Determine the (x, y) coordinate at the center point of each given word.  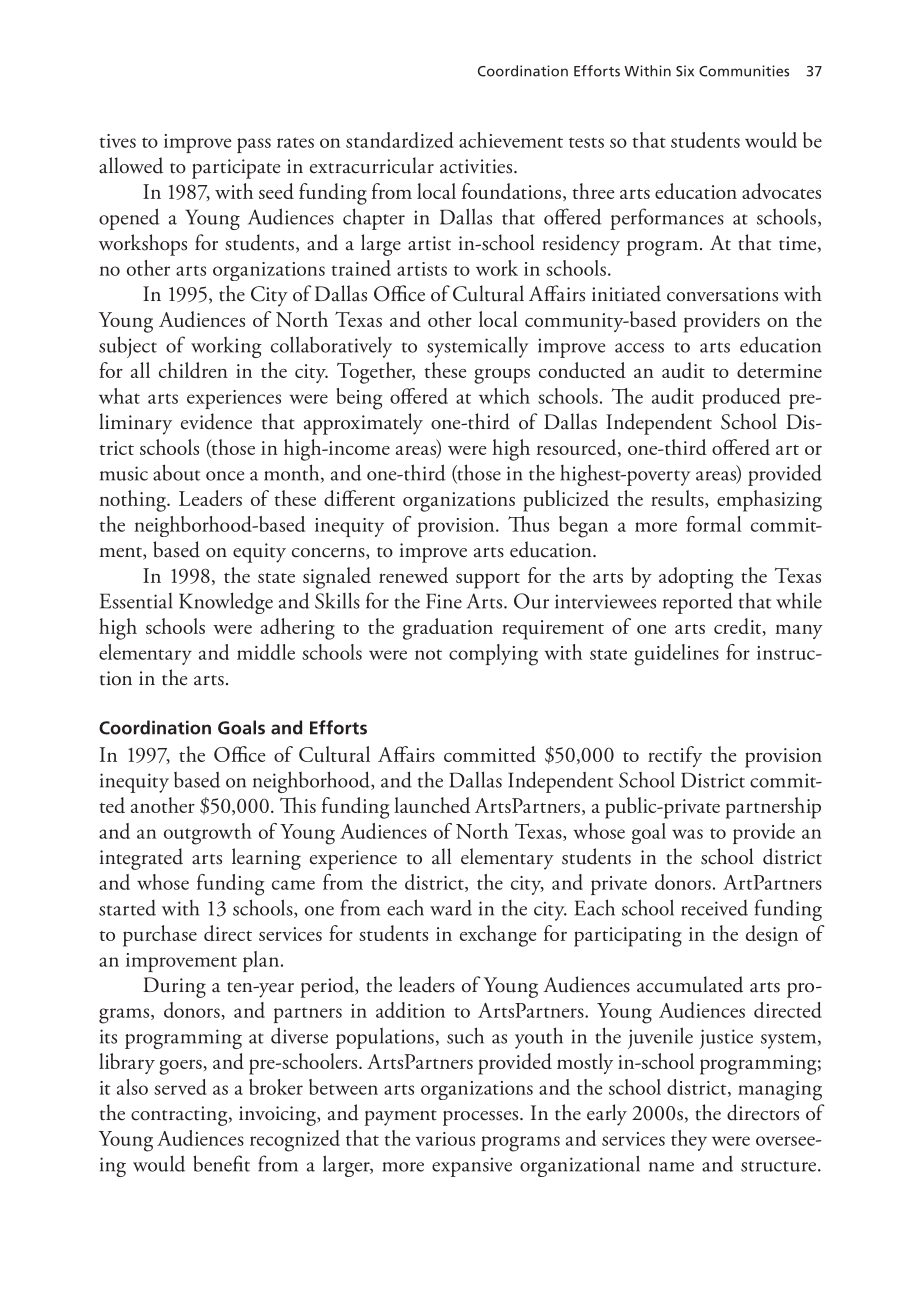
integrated (141, 859)
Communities (744, 71)
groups (502, 376)
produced (741, 398)
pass (254, 145)
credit (739, 627)
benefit (221, 1163)
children (193, 370)
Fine (444, 601)
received (714, 908)
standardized (400, 140)
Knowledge (226, 603)
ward (451, 908)
